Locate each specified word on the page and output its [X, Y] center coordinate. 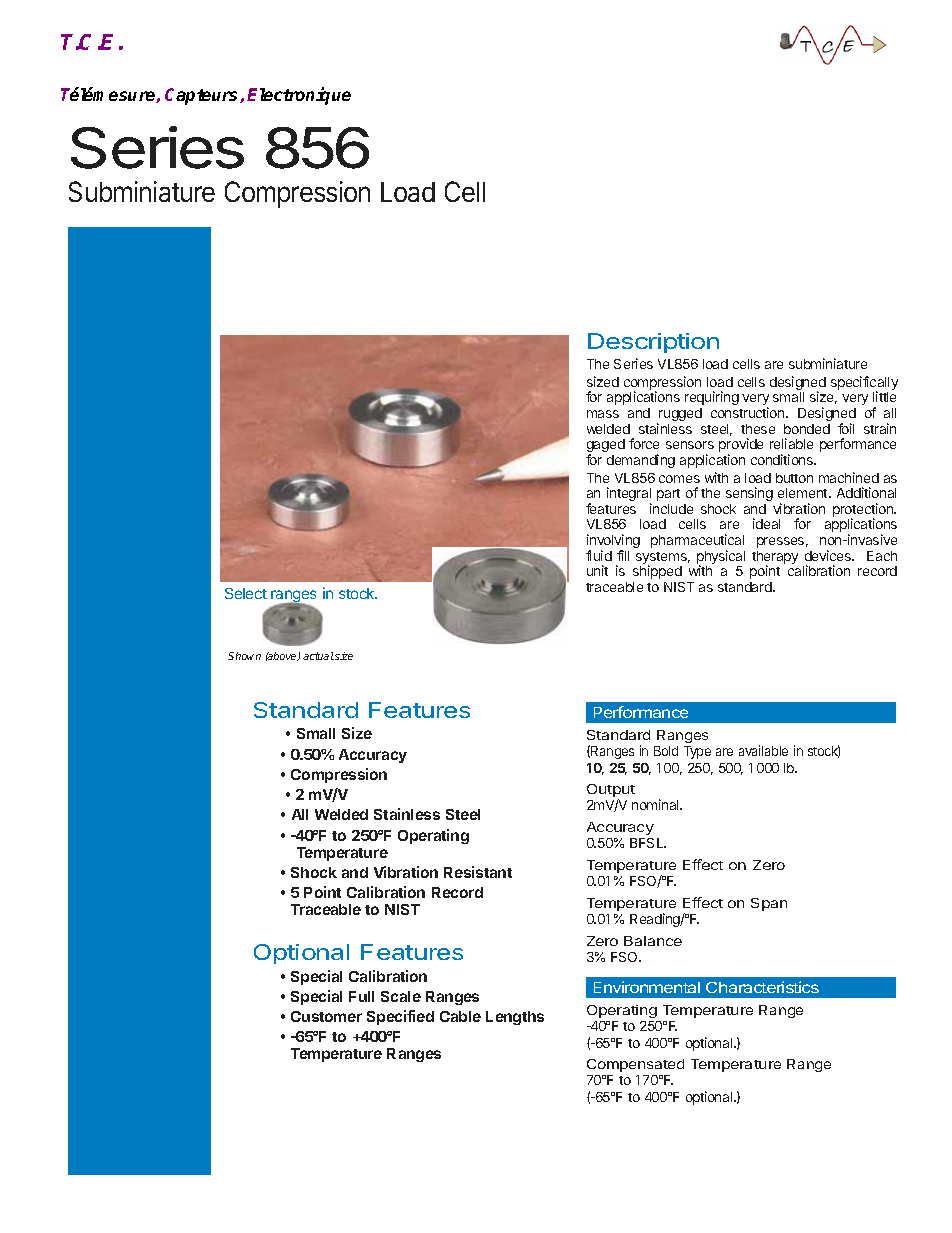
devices [829, 555]
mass [603, 414]
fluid [599, 555]
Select [246, 593]
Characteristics [762, 987]
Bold [666, 751]
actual [318, 656]
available [763, 750]
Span [769, 904]
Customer [326, 1016]
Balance [653, 941]
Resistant [478, 872]
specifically [864, 384]
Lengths [515, 1018]
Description [653, 343]
